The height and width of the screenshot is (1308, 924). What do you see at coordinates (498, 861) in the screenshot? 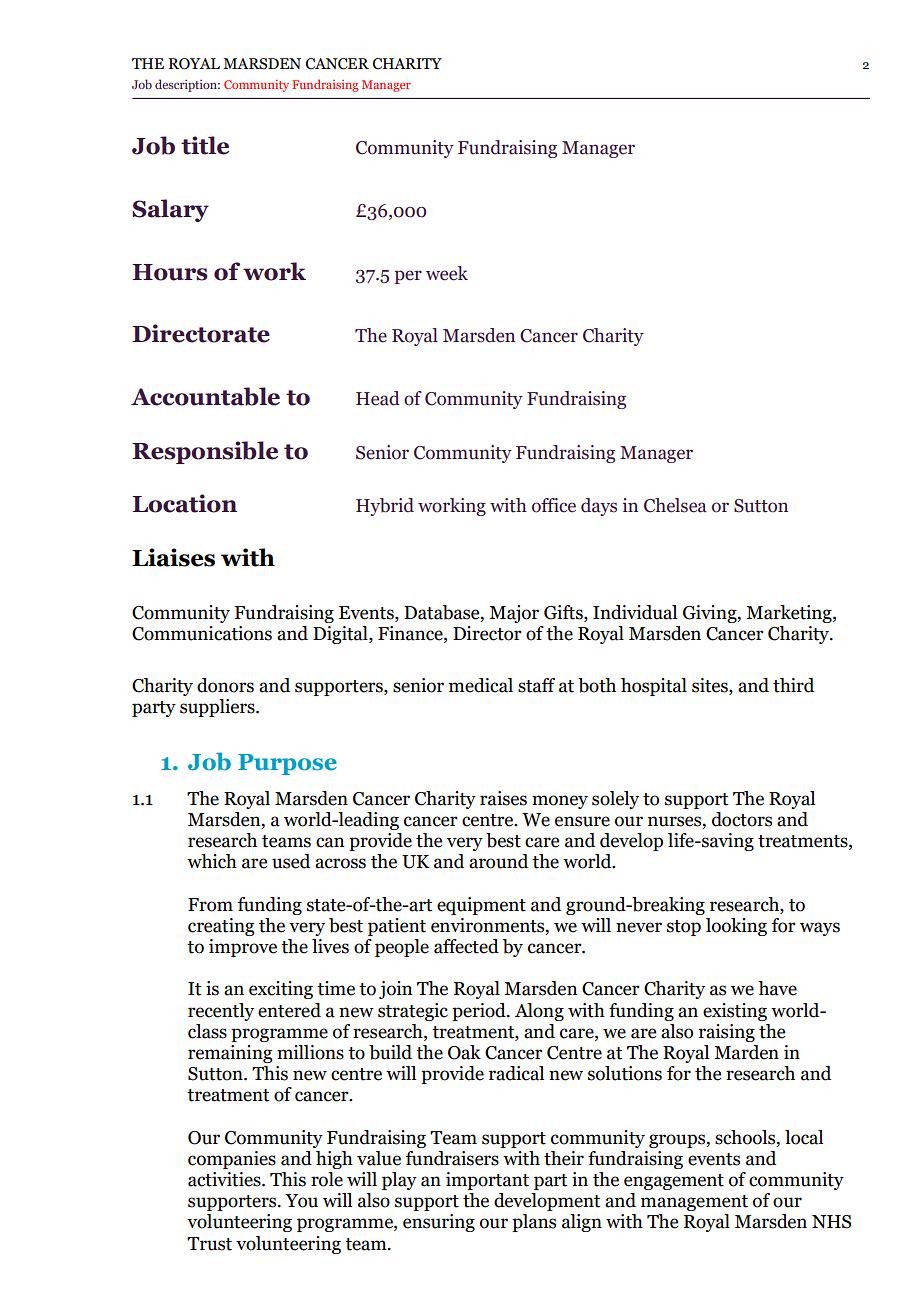
I see `around` at bounding box center [498, 861].
